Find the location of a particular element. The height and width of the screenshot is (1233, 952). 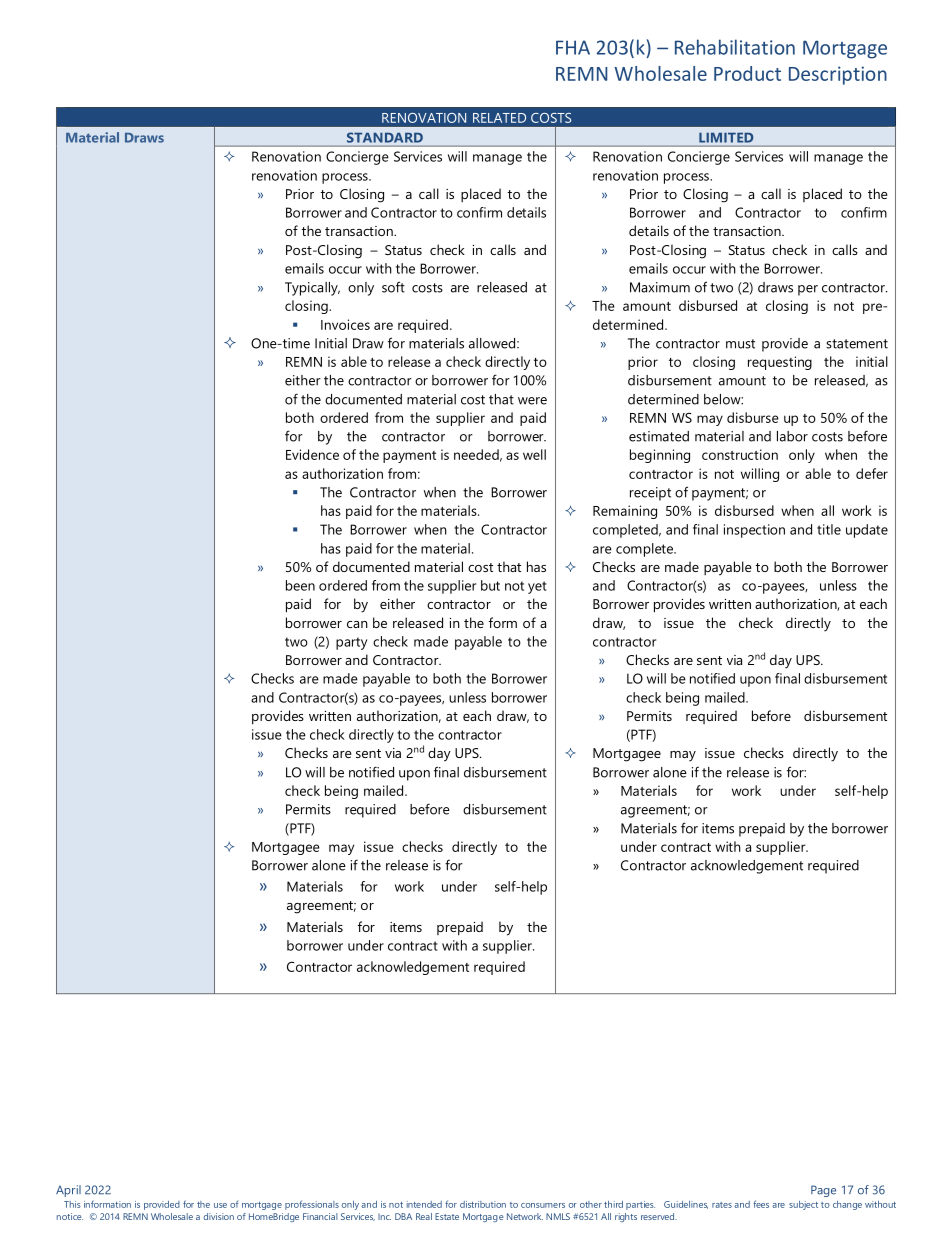

Page is located at coordinates (823, 1191).
